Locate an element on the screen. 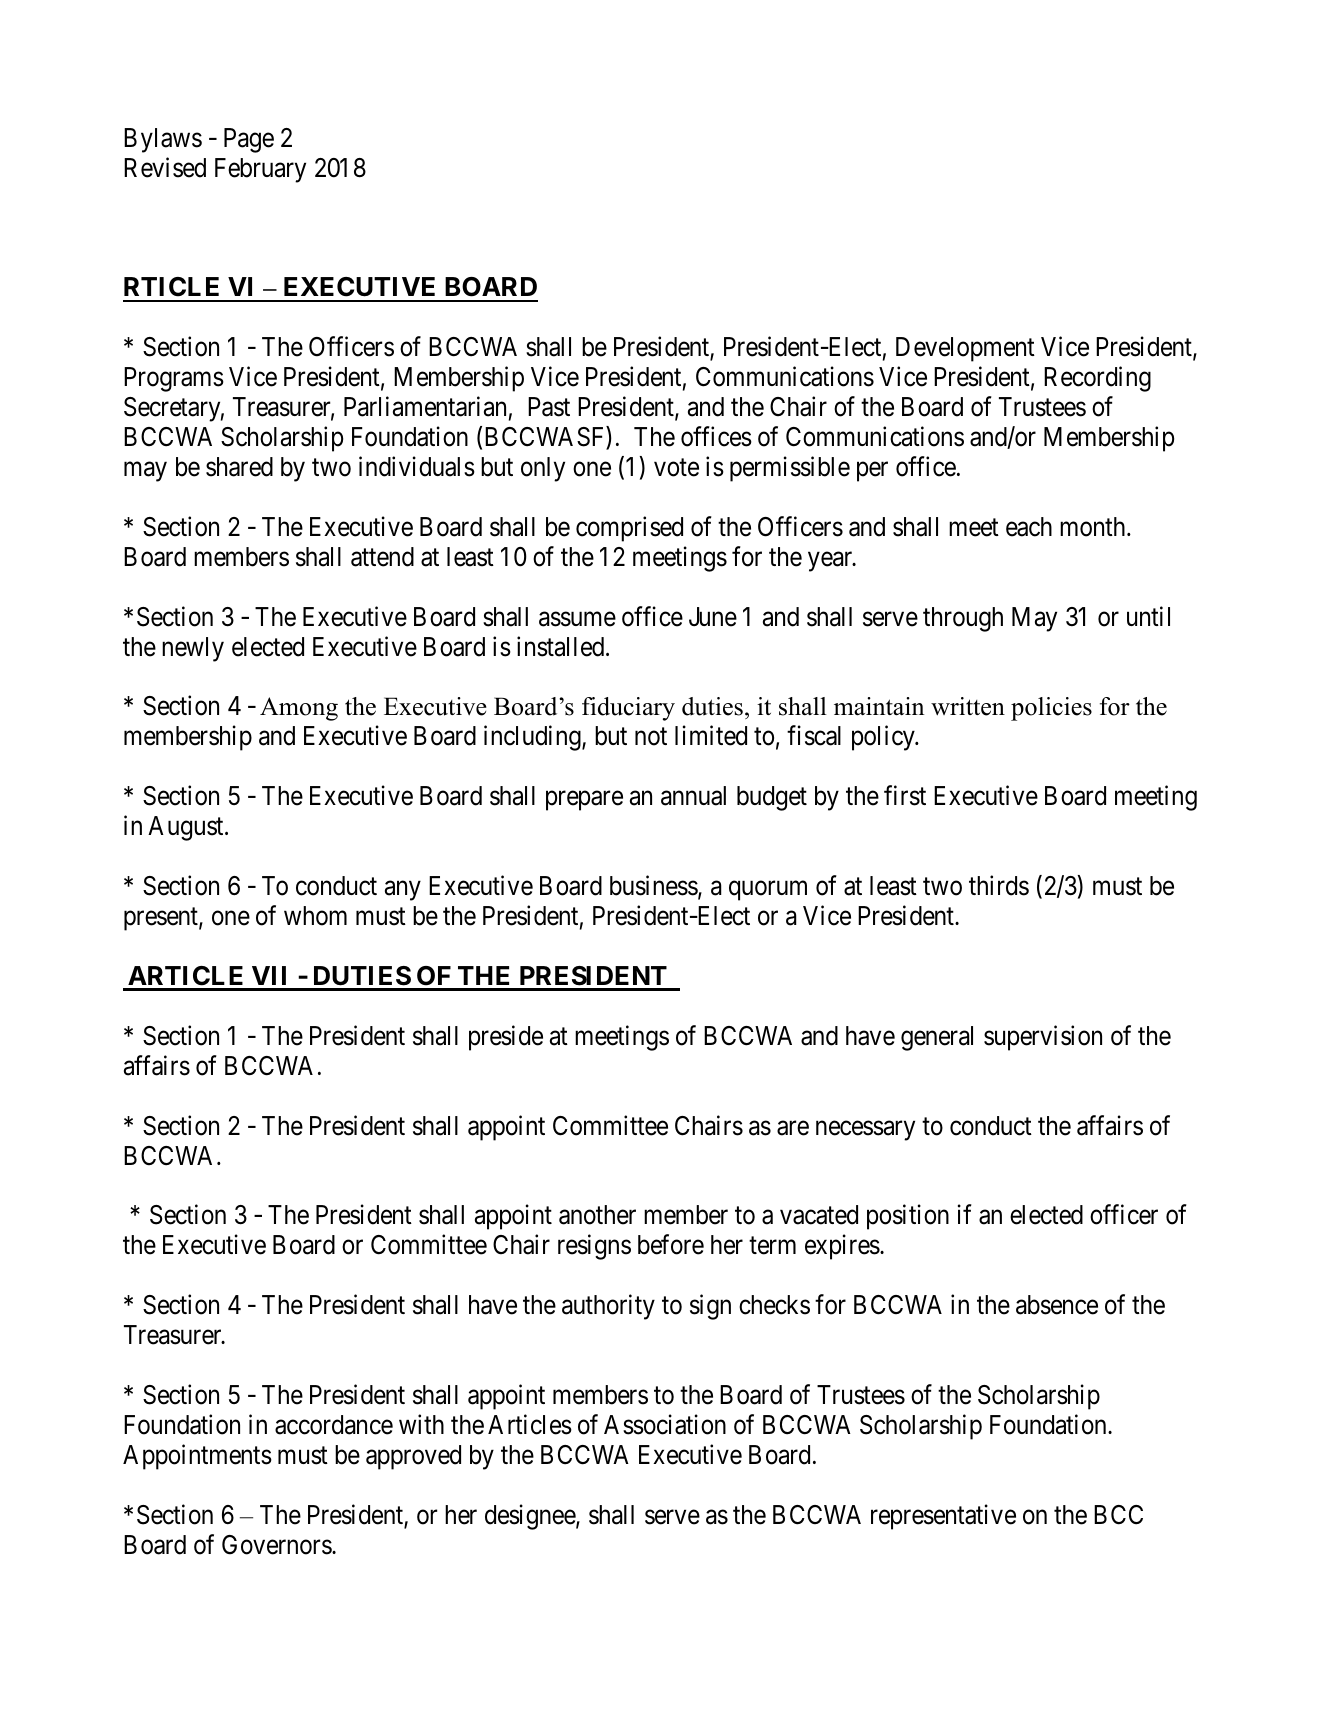  Past is located at coordinates (549, 407).
